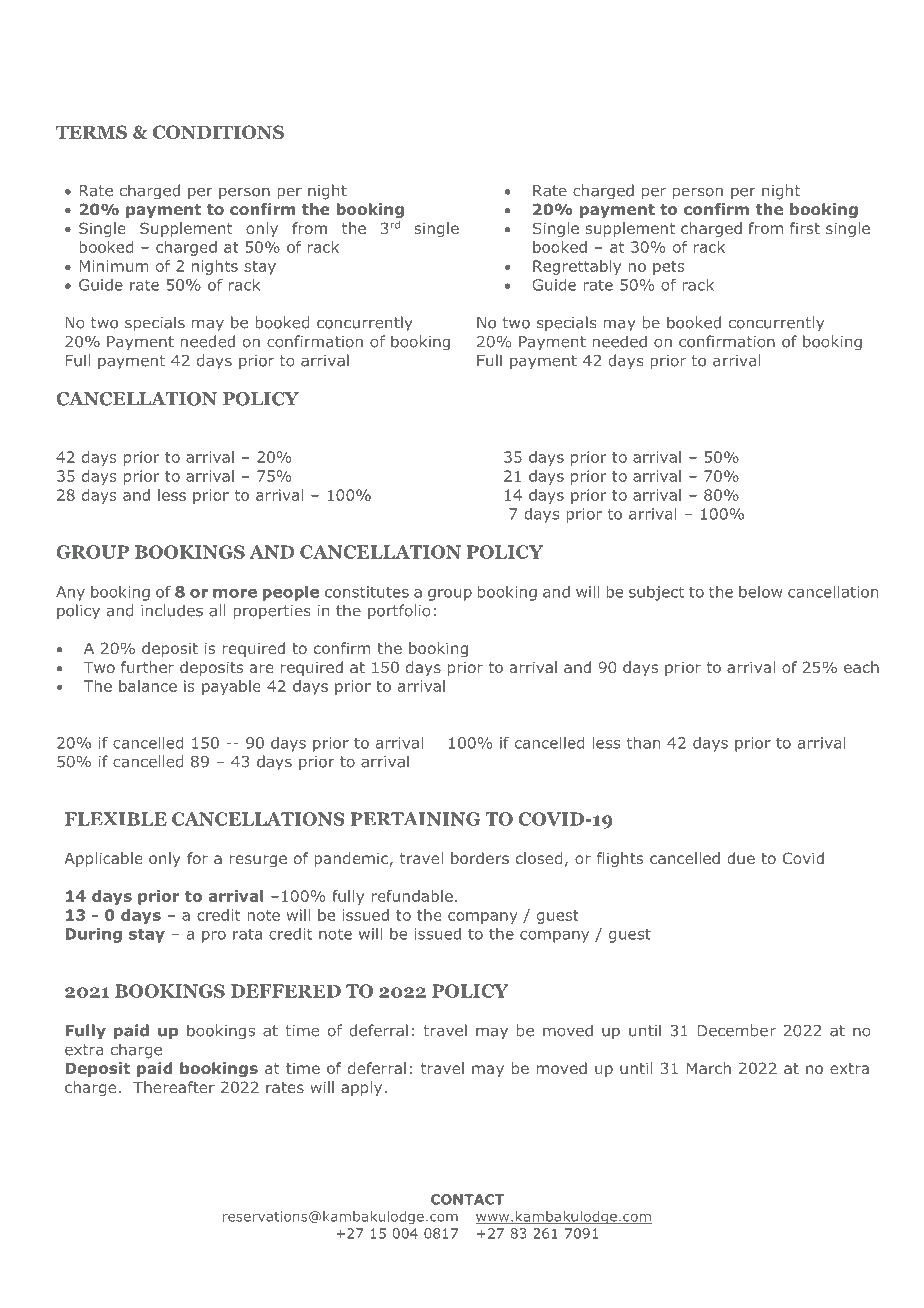  Describe the element at coordinates (174, 1087) in the screenshot. I see `Thereafter` at that location.
